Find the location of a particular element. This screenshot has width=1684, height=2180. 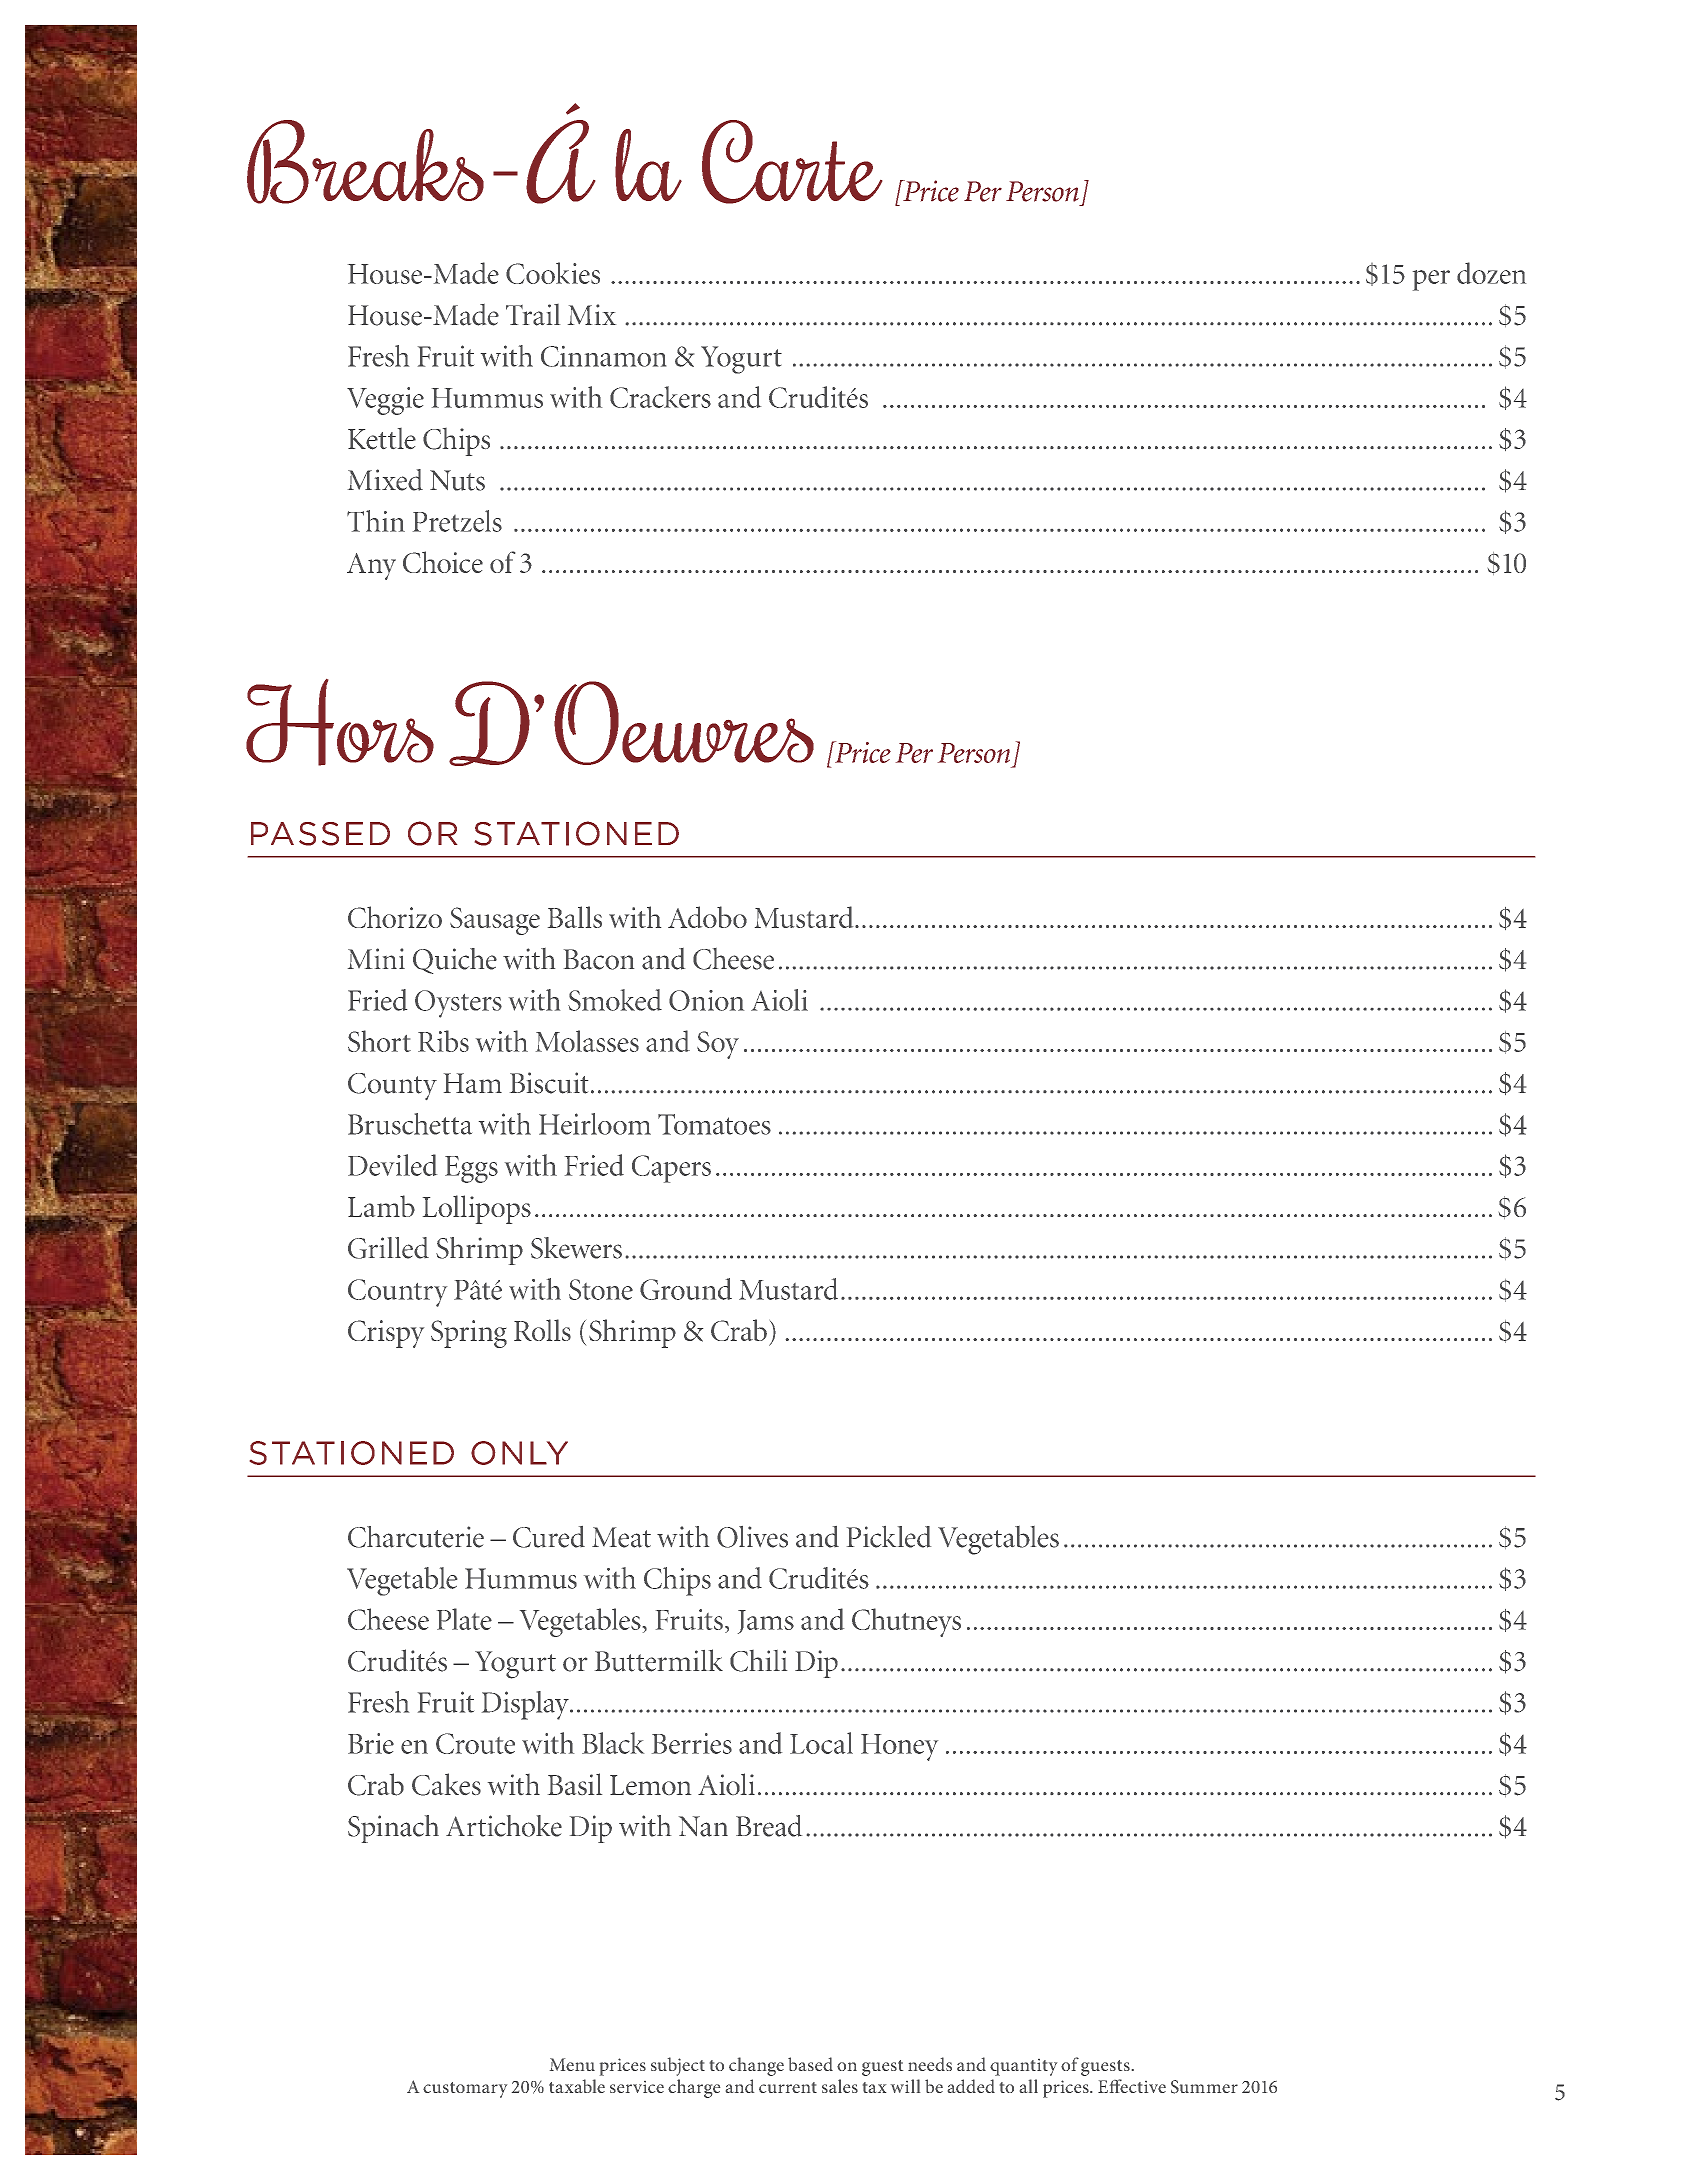

Cookies is located at coordinates (553, 273).
